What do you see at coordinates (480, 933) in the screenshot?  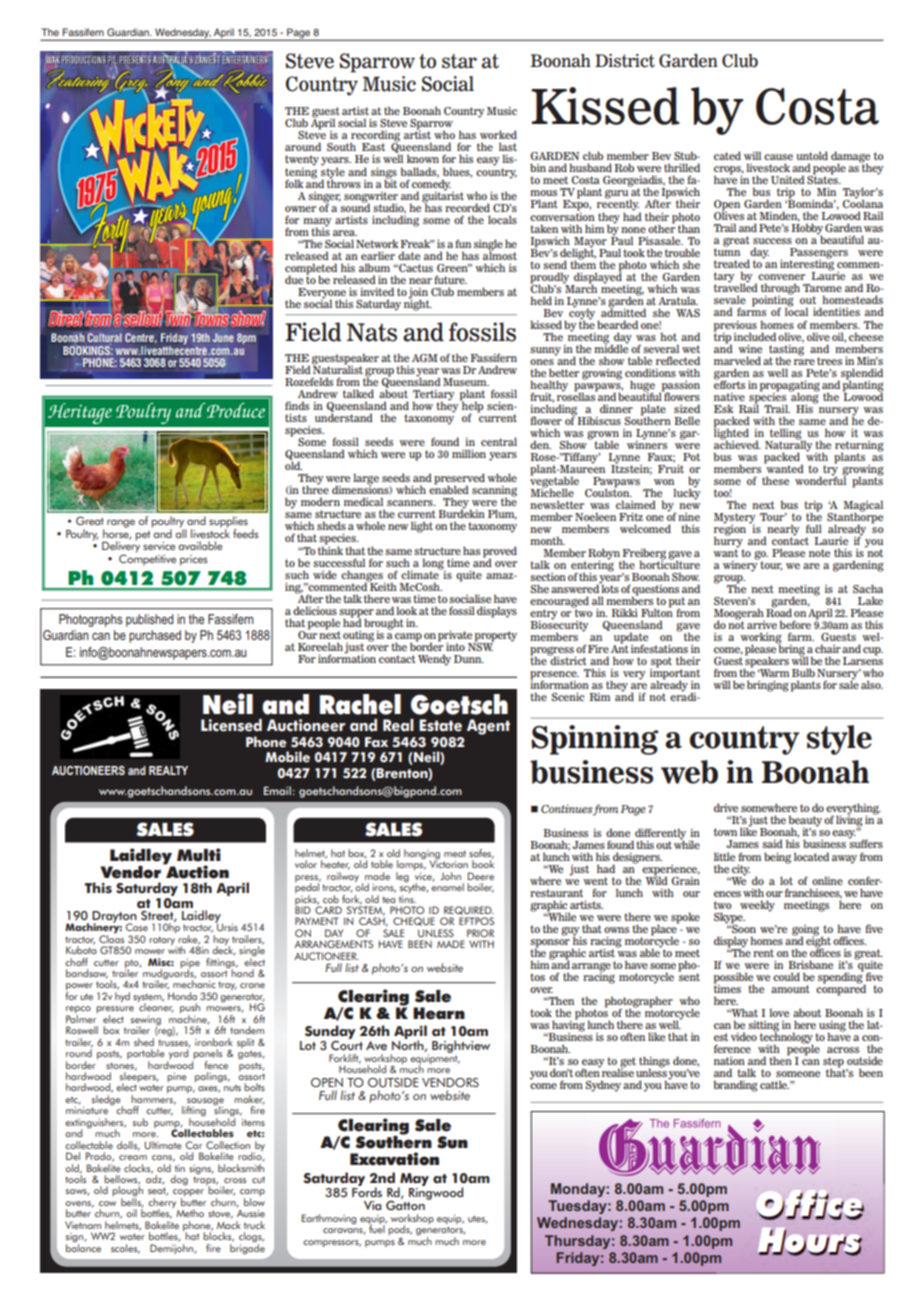 I see `PRIOR` at bounding box center [480, 933].
